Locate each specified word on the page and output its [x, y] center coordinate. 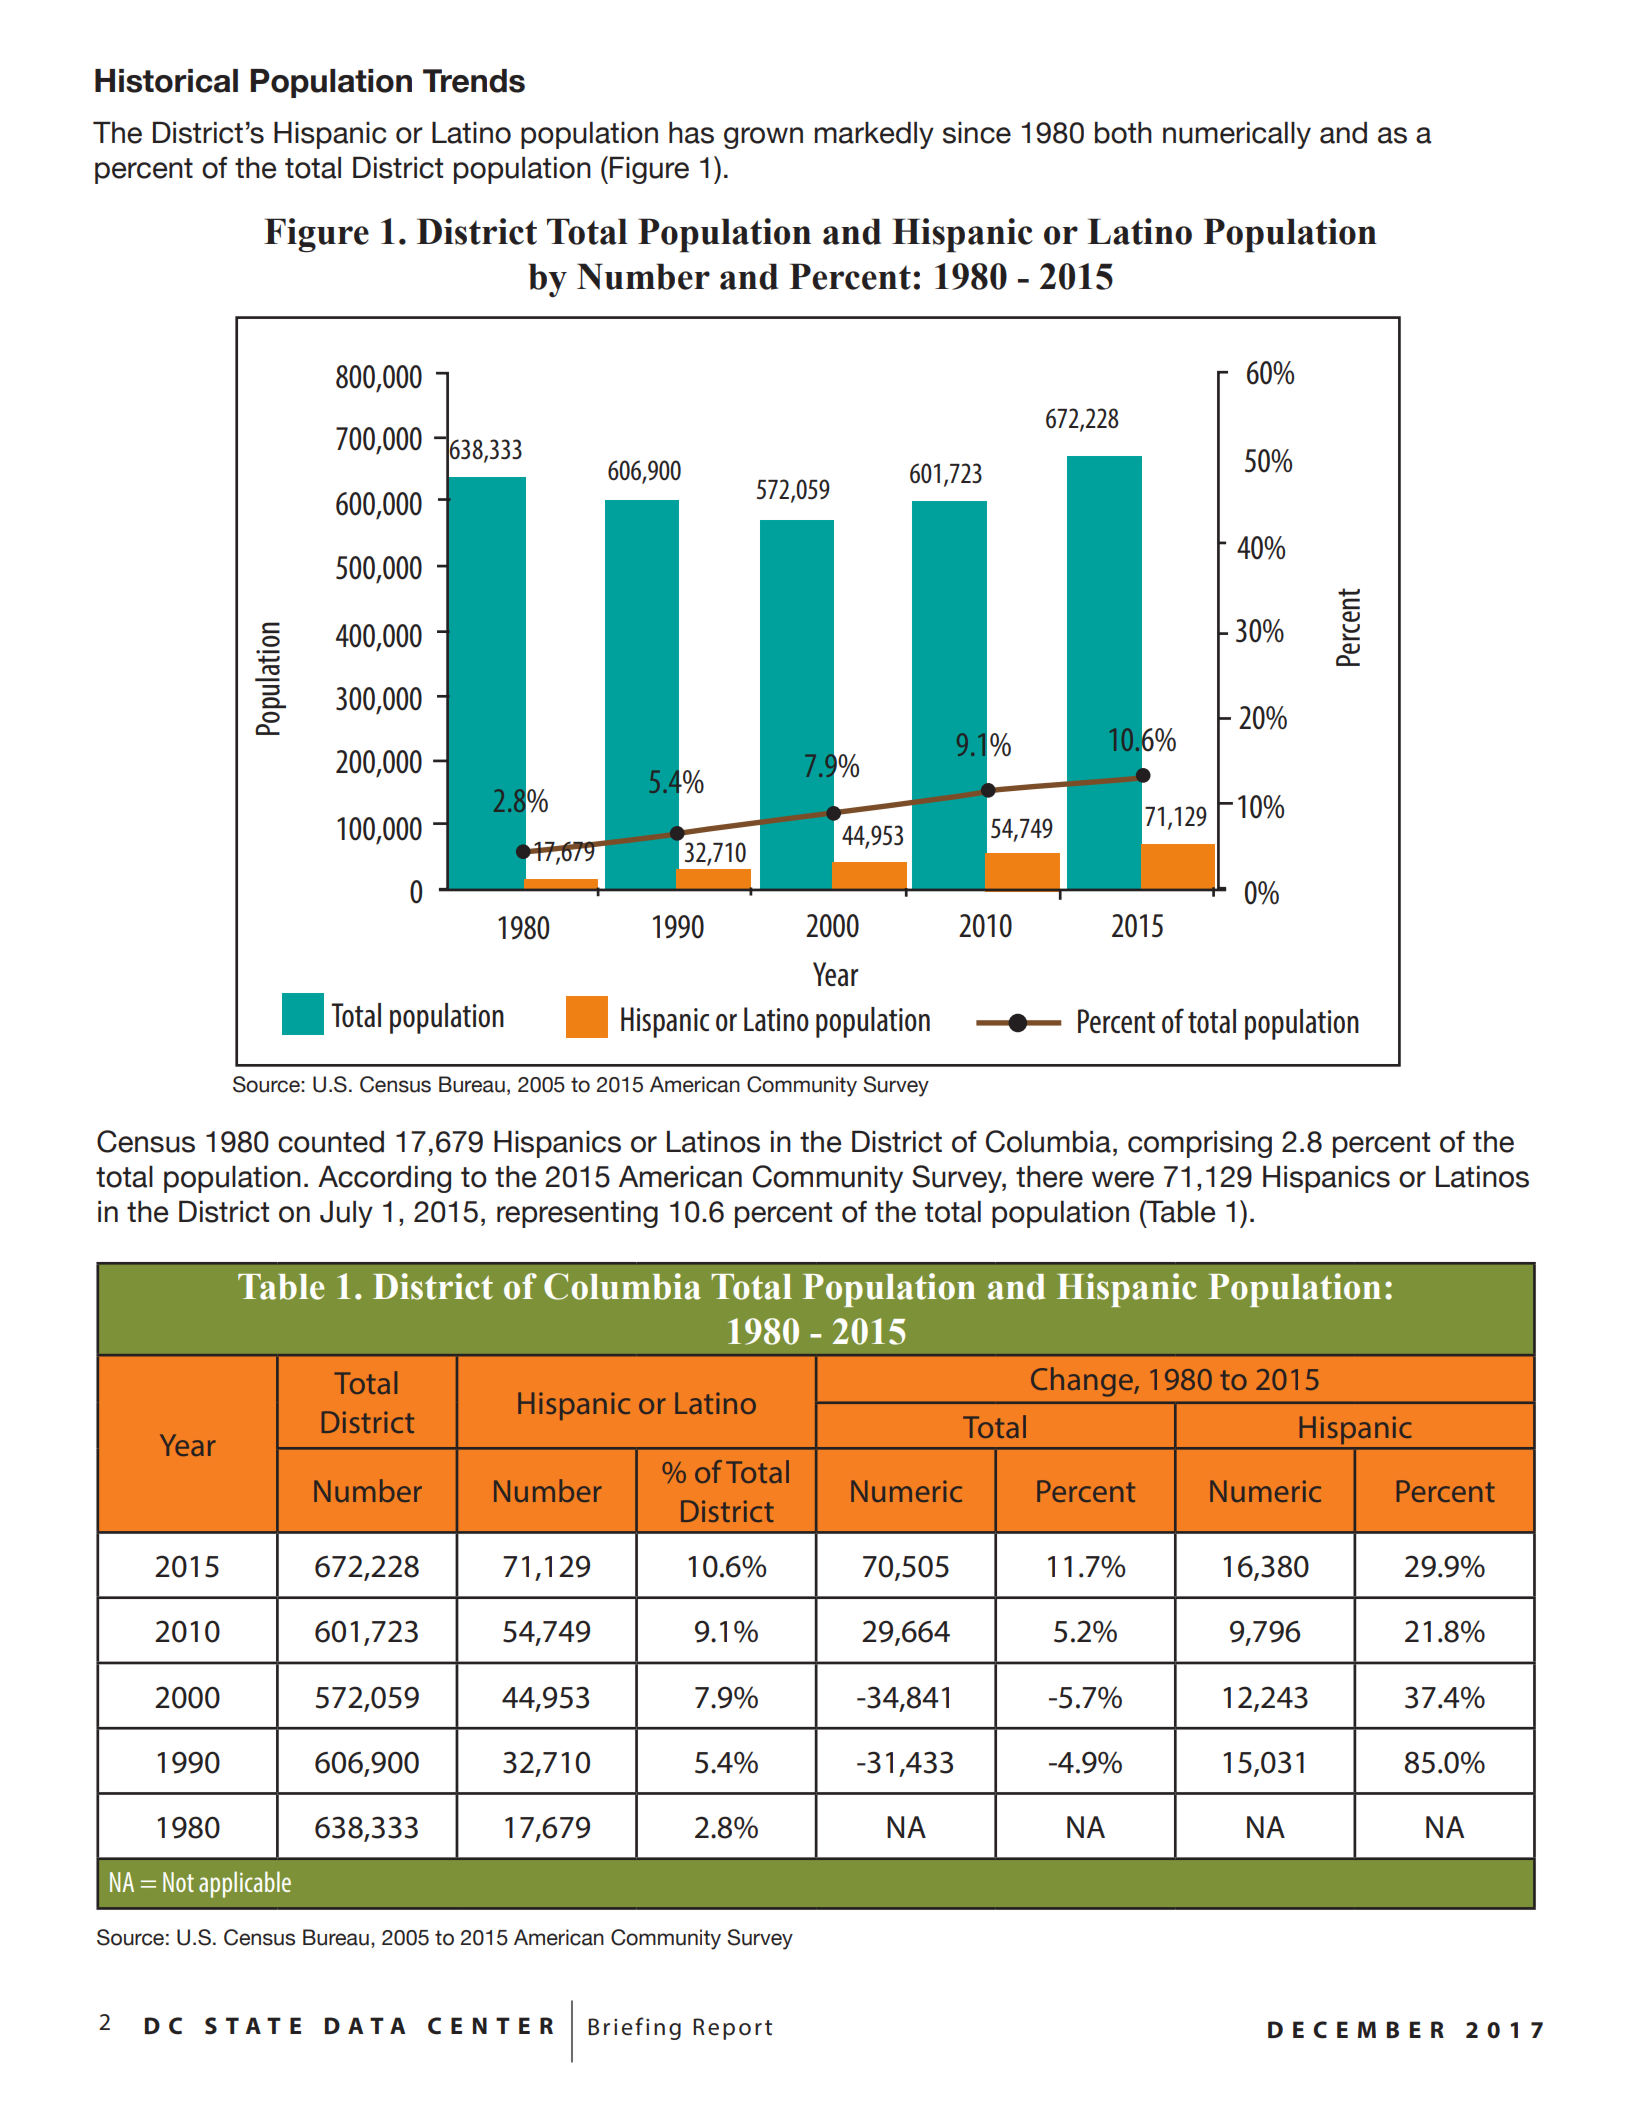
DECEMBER [1356, 2030]
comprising [1200, 1144]
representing [577, 1214]
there [1049, 1176]
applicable [245, 1884]
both [1123, 132]
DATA [365, 2025]
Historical [166, 81]
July [346, 1214]
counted [331, 1141]
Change [1083, 1382]
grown [763, 138]
